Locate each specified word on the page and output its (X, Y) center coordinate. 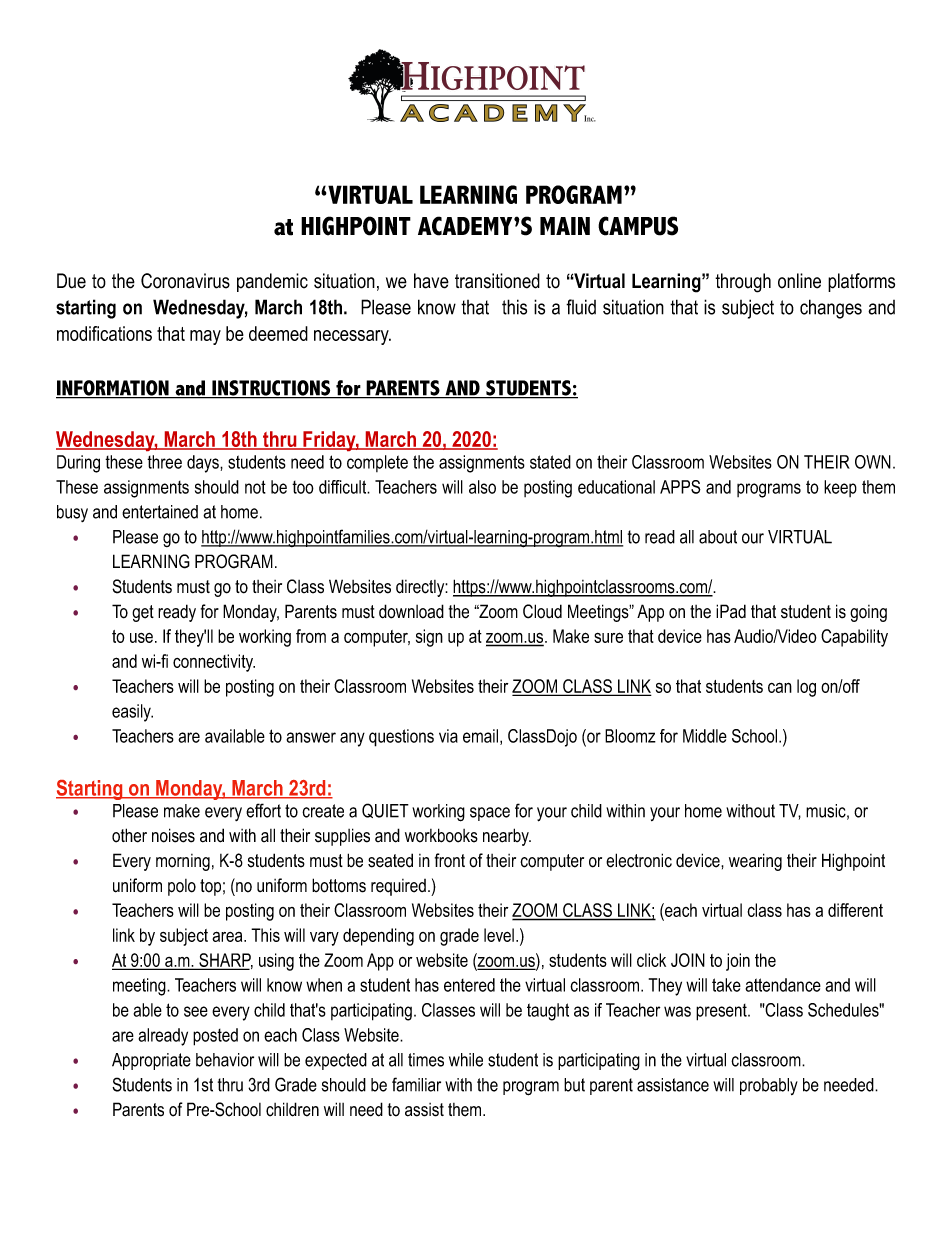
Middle (705, 736)
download (411, 611)
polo (182, 887)
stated (550, 462)
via (448, 736)
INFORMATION (113, 389)
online (799, 281)
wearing (755, 862)
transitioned (497, 281)
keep (840, 488)
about (718, 537)
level (499, 935)
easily (132, 713)
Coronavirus (185, 281)
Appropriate (151, 1061)
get (143, 613)
